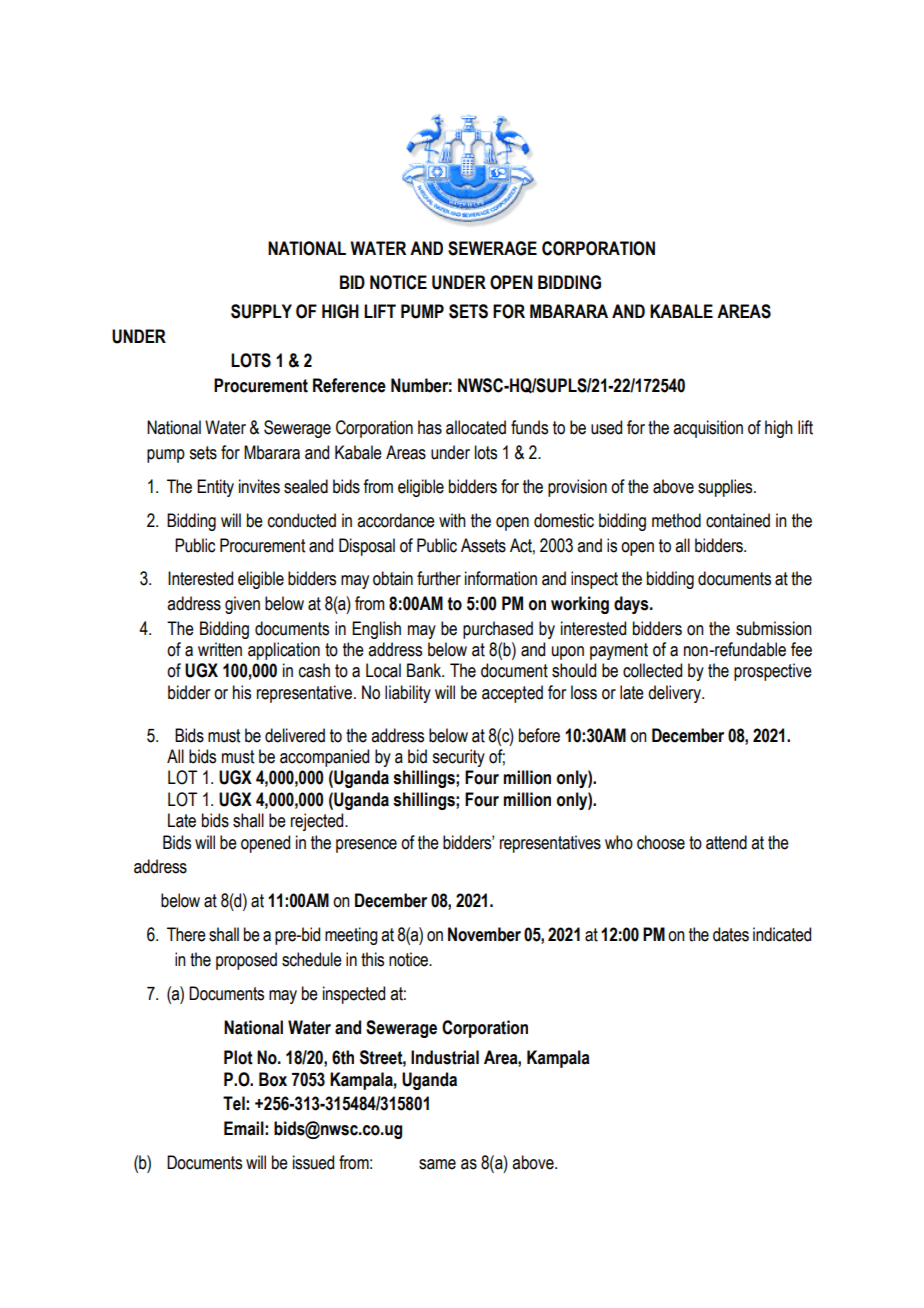 This page has height=1308, width=924. Describe the element at coordinates (484, 934) in the page. I see `November` at that location.
